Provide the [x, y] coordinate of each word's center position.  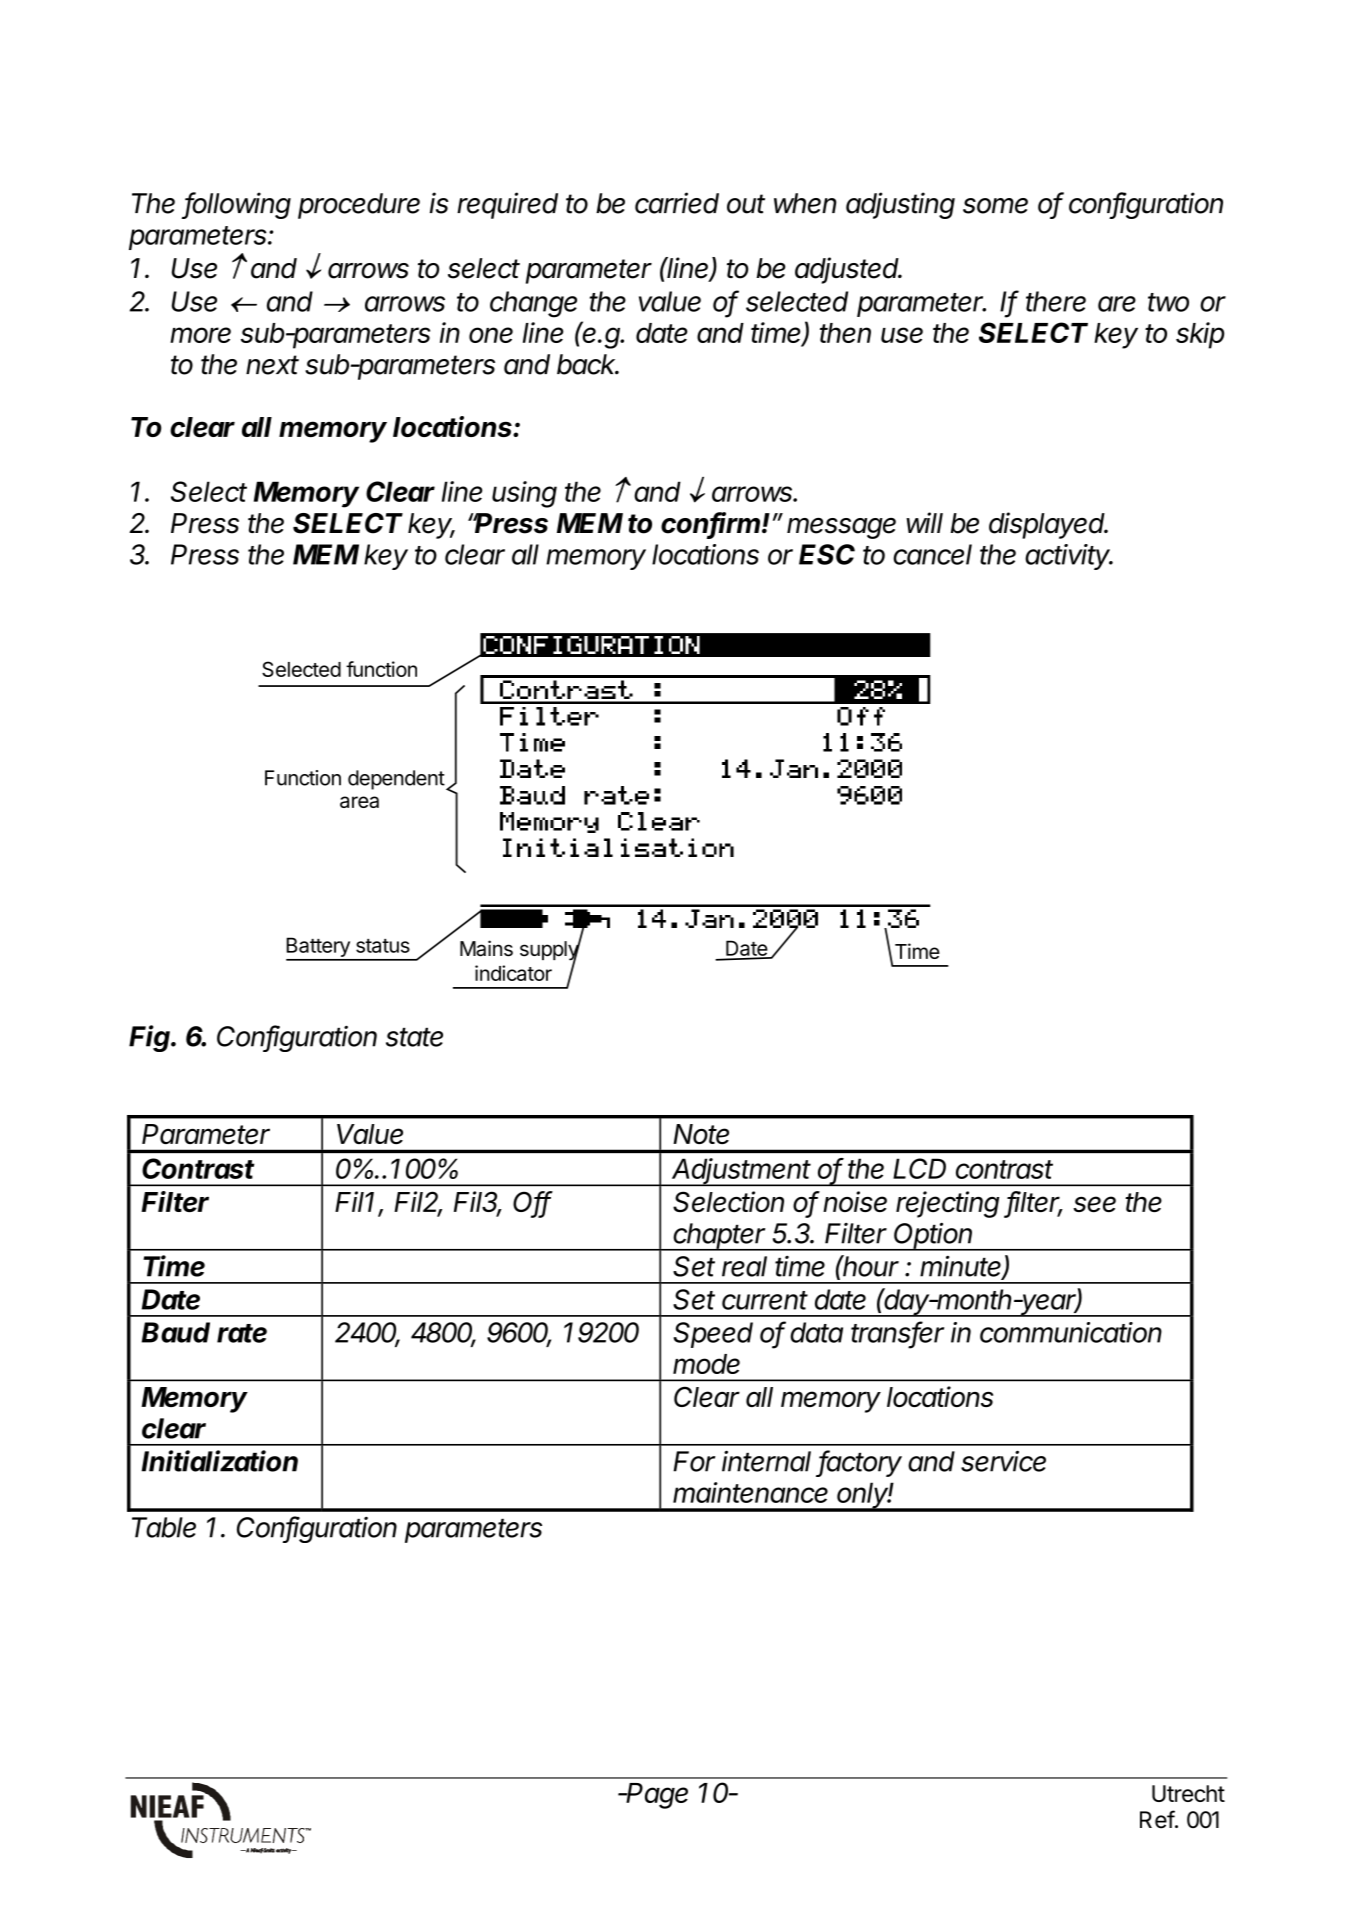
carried [677, 203]
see [1094, 1204]
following [237, 205]
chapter [720, 1237]
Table [164, 1527]
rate [242, 1333]
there [1056, 301]
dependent [396, 780]
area [359, 802]
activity [1069, 557]
